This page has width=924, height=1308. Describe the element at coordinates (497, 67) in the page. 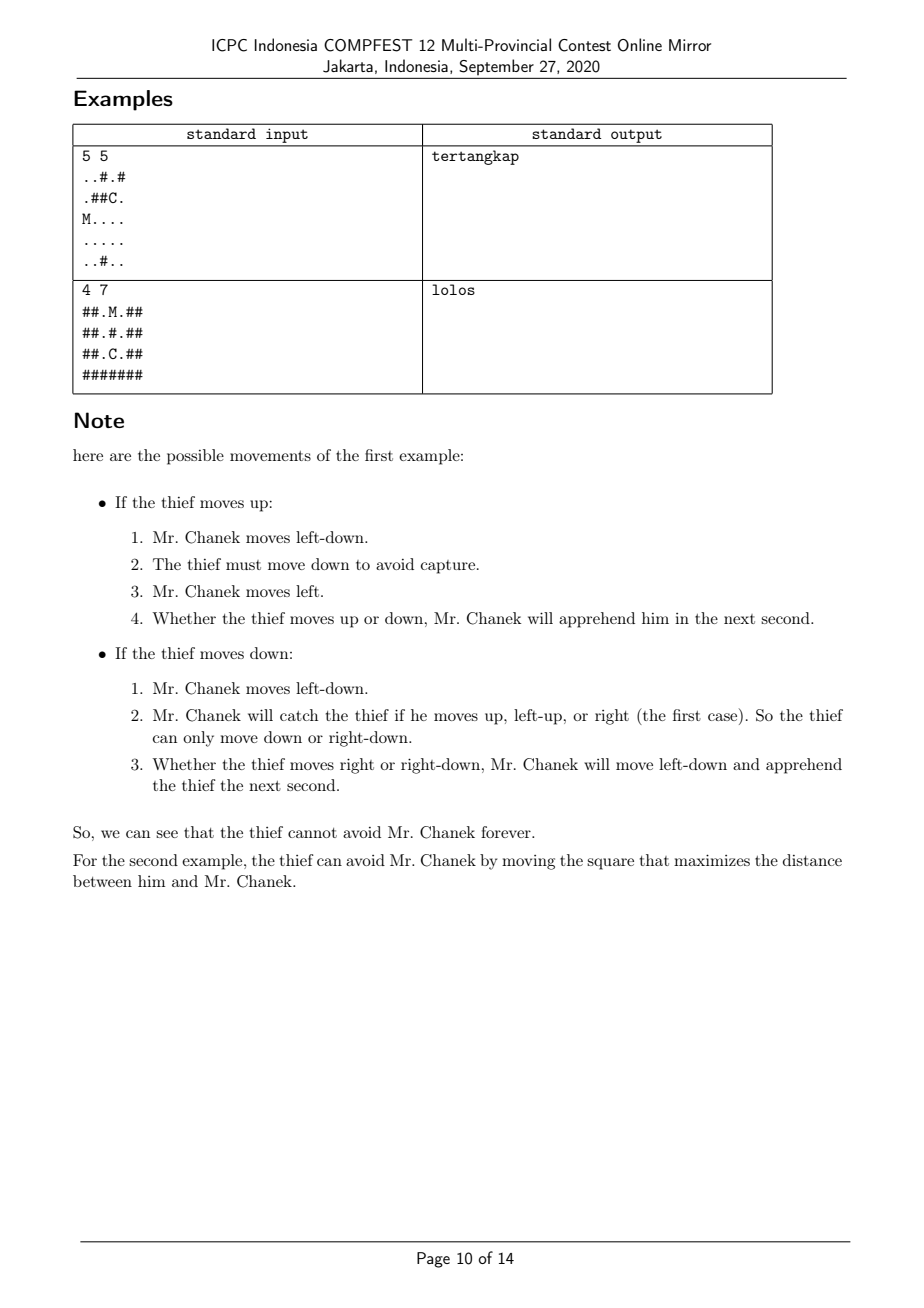

I see `September` at that location.
